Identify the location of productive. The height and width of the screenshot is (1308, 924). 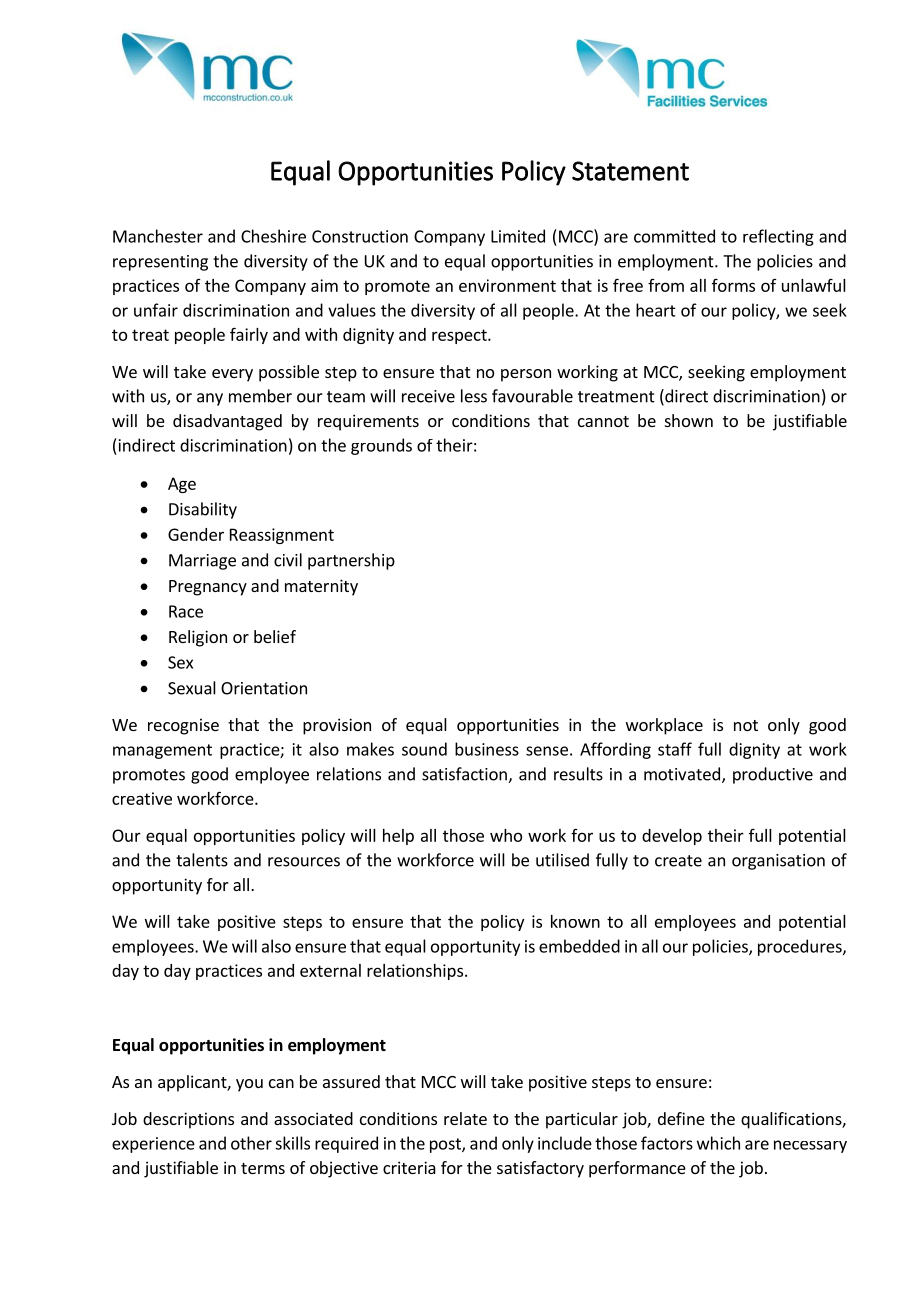
(773, 775).
